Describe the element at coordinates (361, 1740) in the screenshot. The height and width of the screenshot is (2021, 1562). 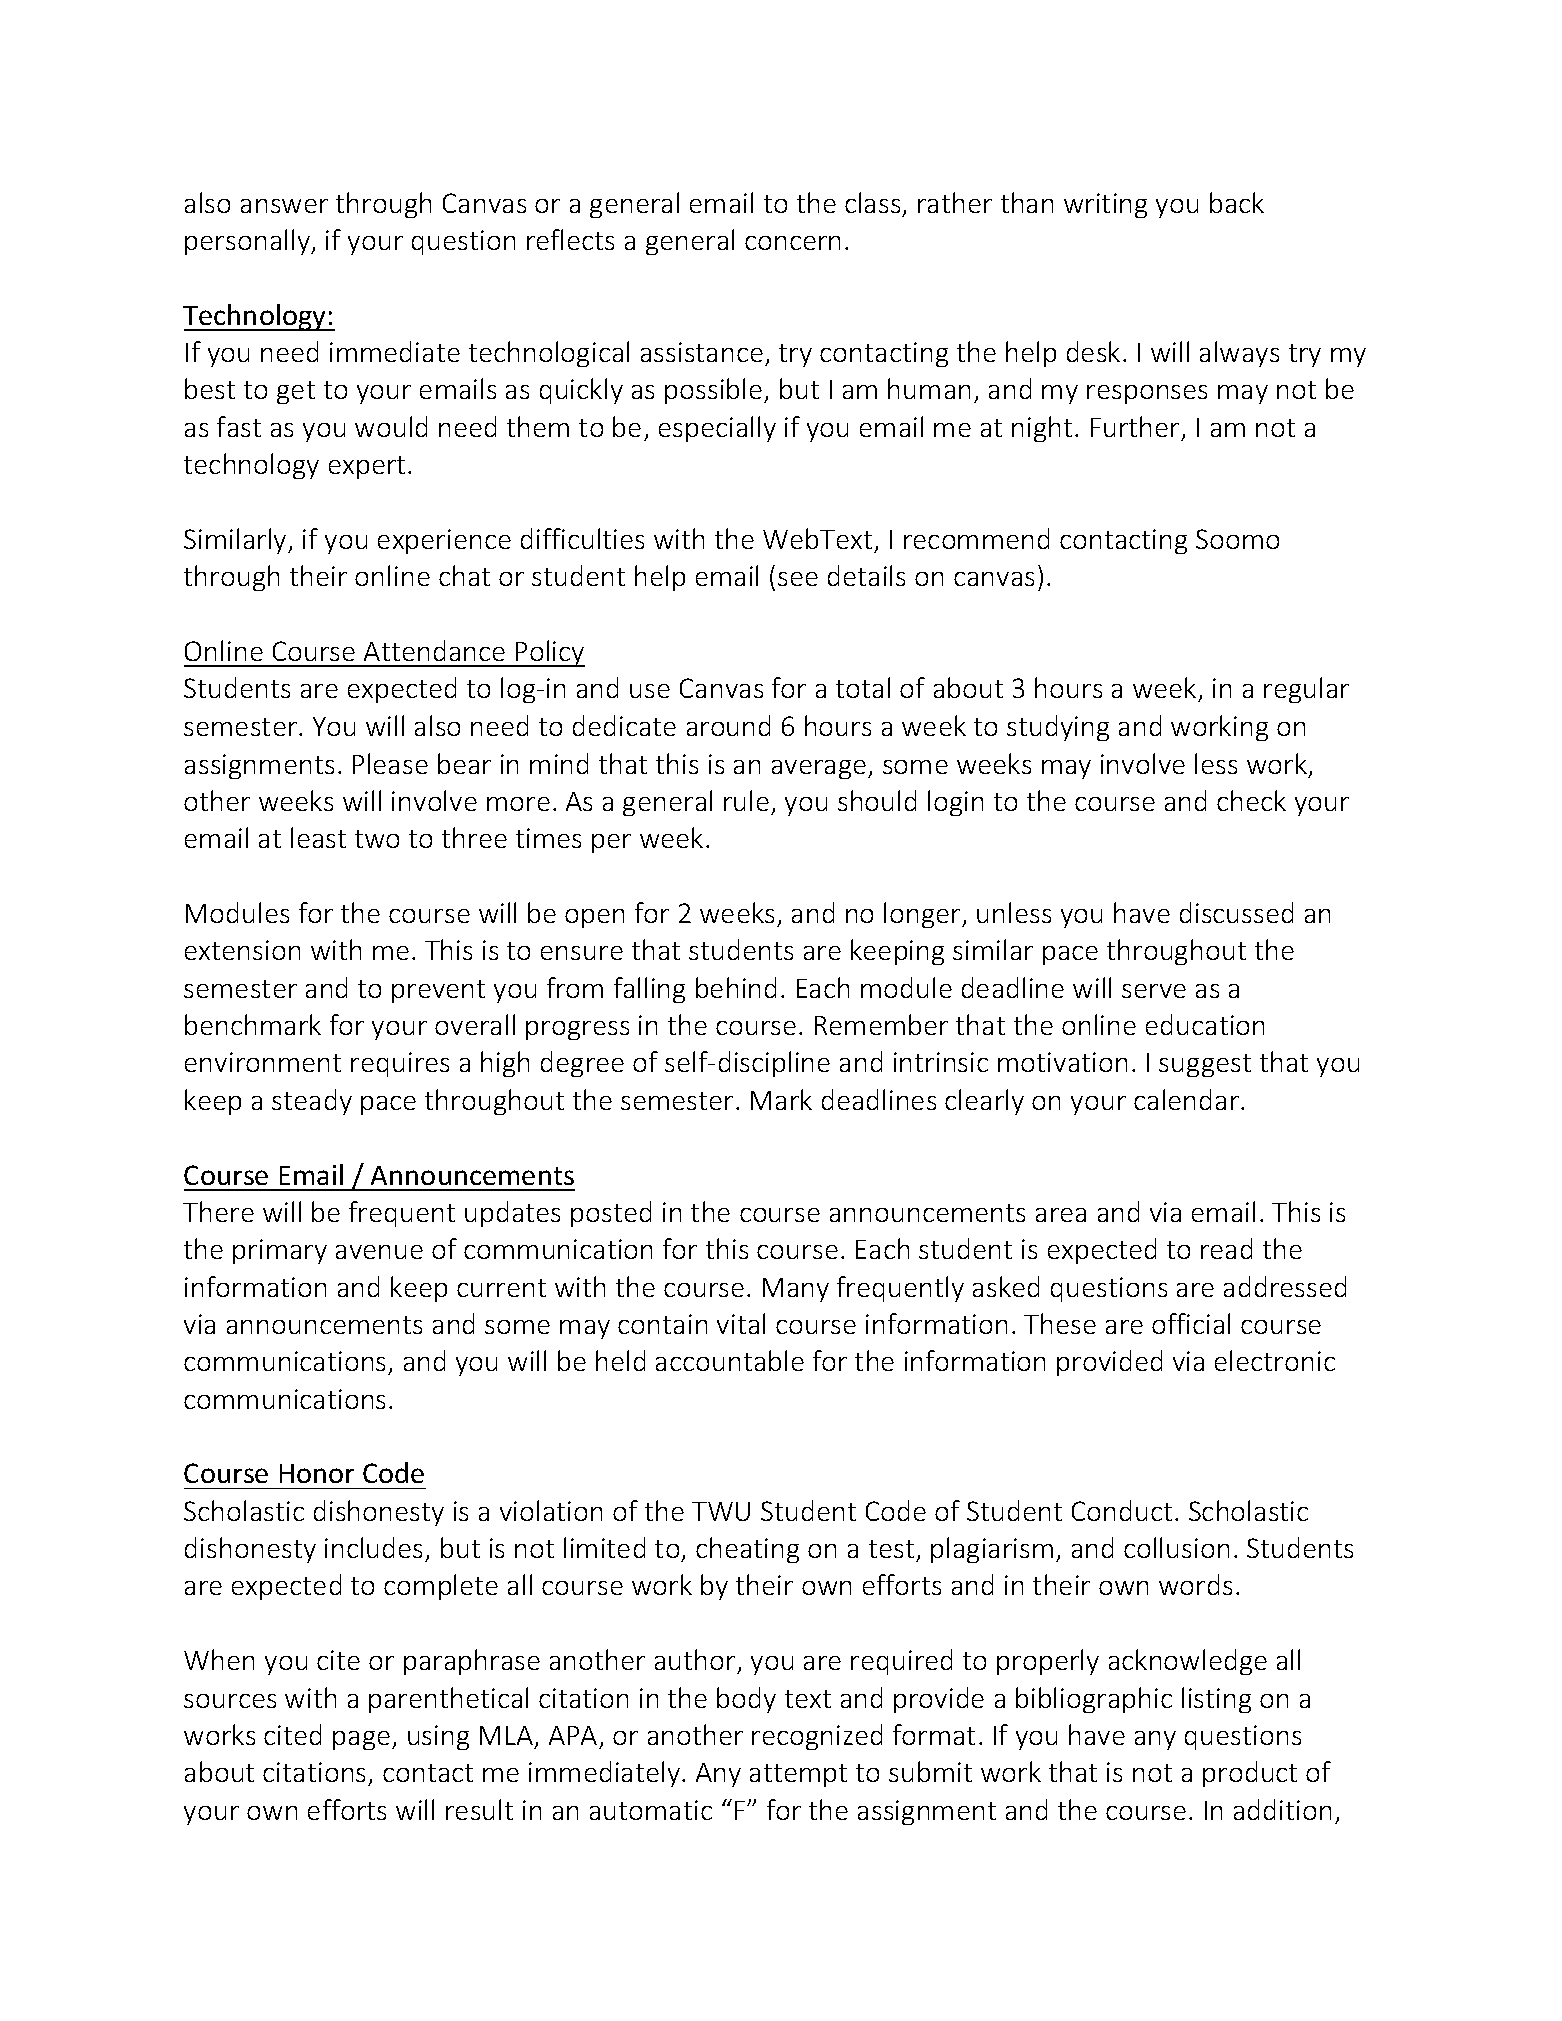
I see `page` at that location.
